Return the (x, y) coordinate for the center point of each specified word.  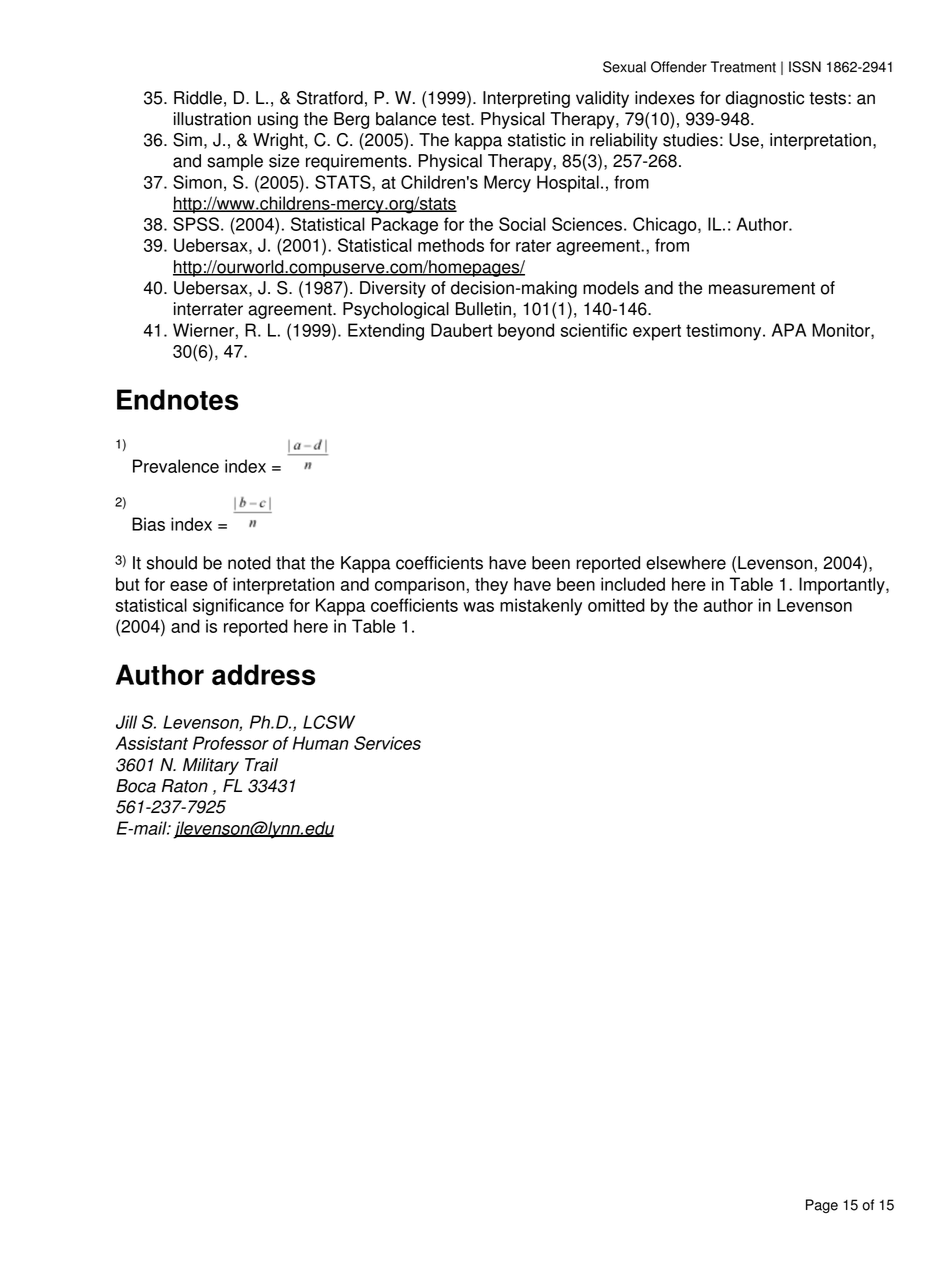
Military (211, 766)
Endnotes (177, 399)
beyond (526, 332)
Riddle (198, 98)
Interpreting (526, 99)
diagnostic (765, 99)
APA (789, 330)
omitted (616, 605)
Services (387, 743)
